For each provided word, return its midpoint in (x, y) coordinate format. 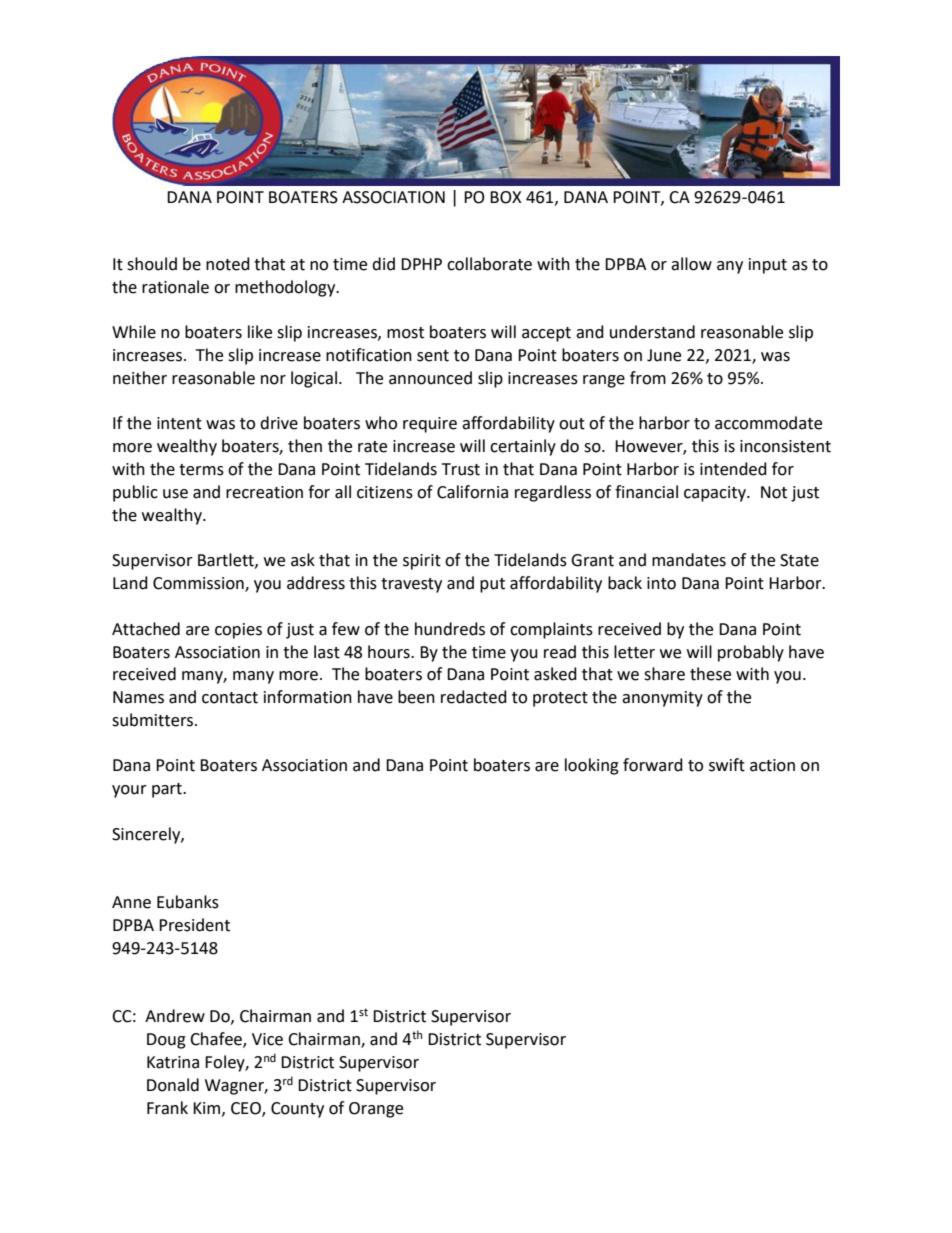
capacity (716, 494)
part (168, 790)
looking (592, 766)
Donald (173, 1085)
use (175, 494)
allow (691, 264)
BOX (506, 197)
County (297, 1110)
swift (727, 765)
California (472, 492)
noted (228, 264)
